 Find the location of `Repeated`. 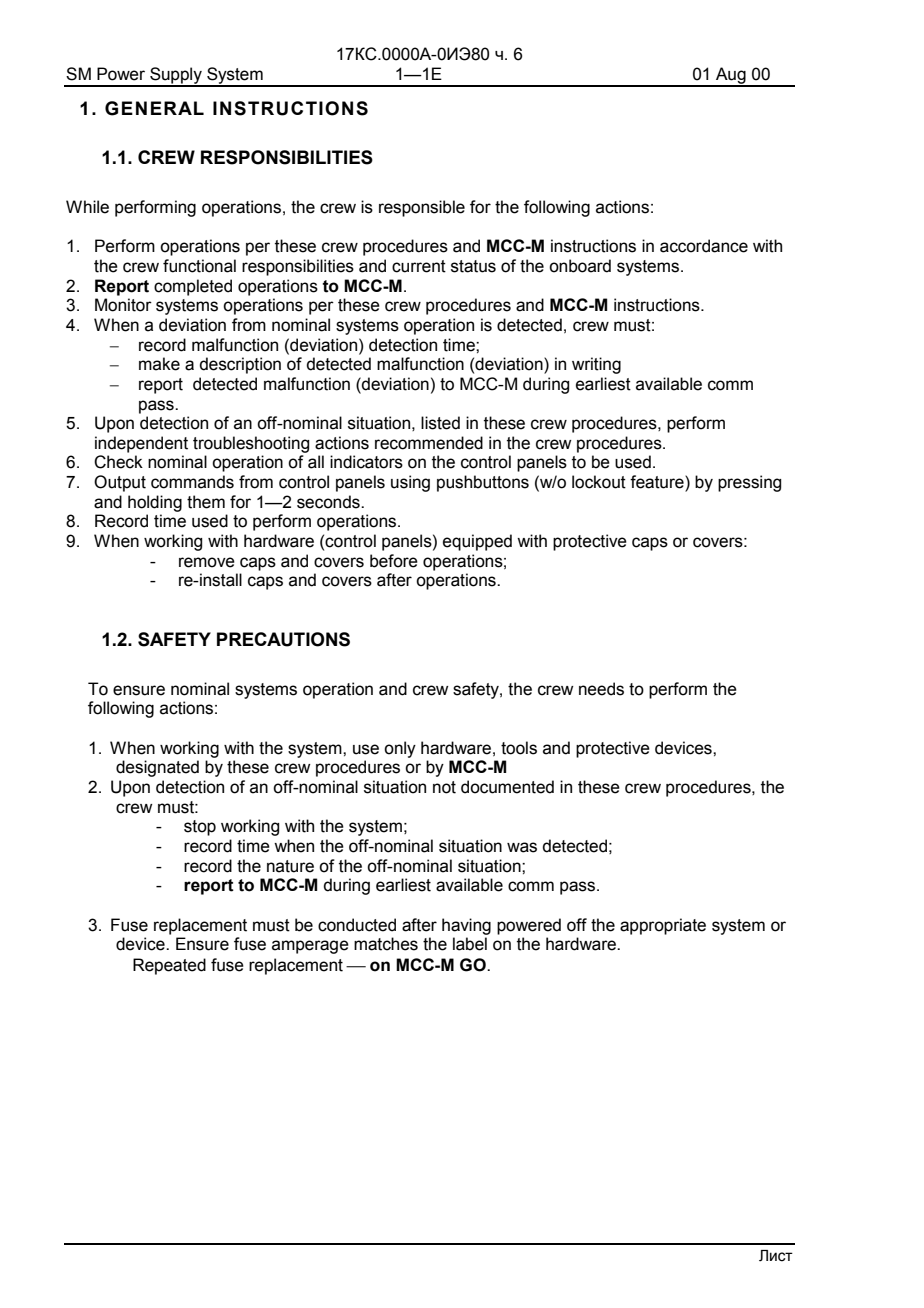

Repeated is located at coordinates (169, 966).
